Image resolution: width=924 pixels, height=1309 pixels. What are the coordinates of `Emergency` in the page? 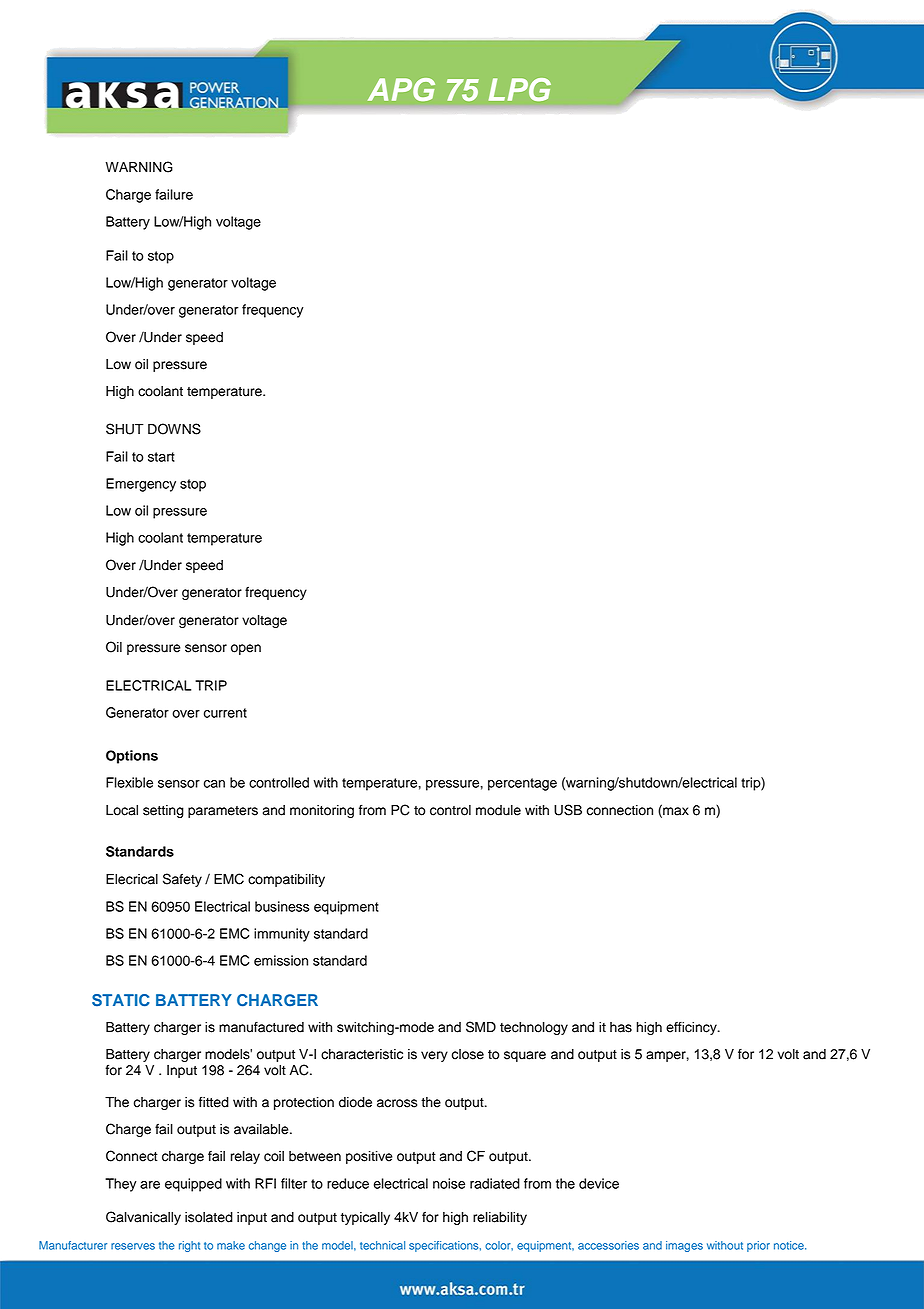 It's located at (141, 485).
